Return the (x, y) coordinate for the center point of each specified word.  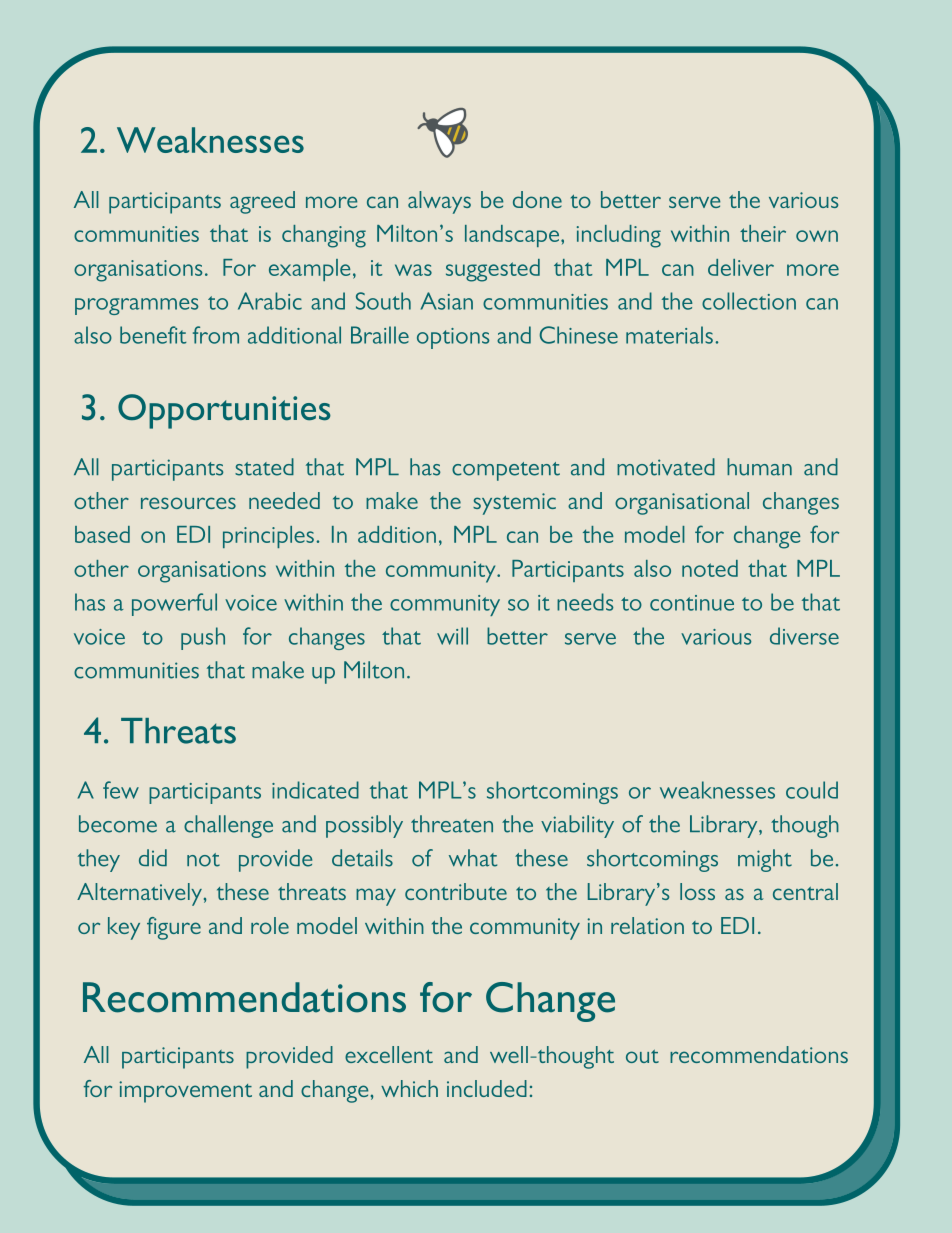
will (452, 636)
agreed (262, 202)
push (203, 638)
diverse (804, 636)
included (487, 1088)
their (763, 233)
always (439, 202)
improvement (185, 1092)
